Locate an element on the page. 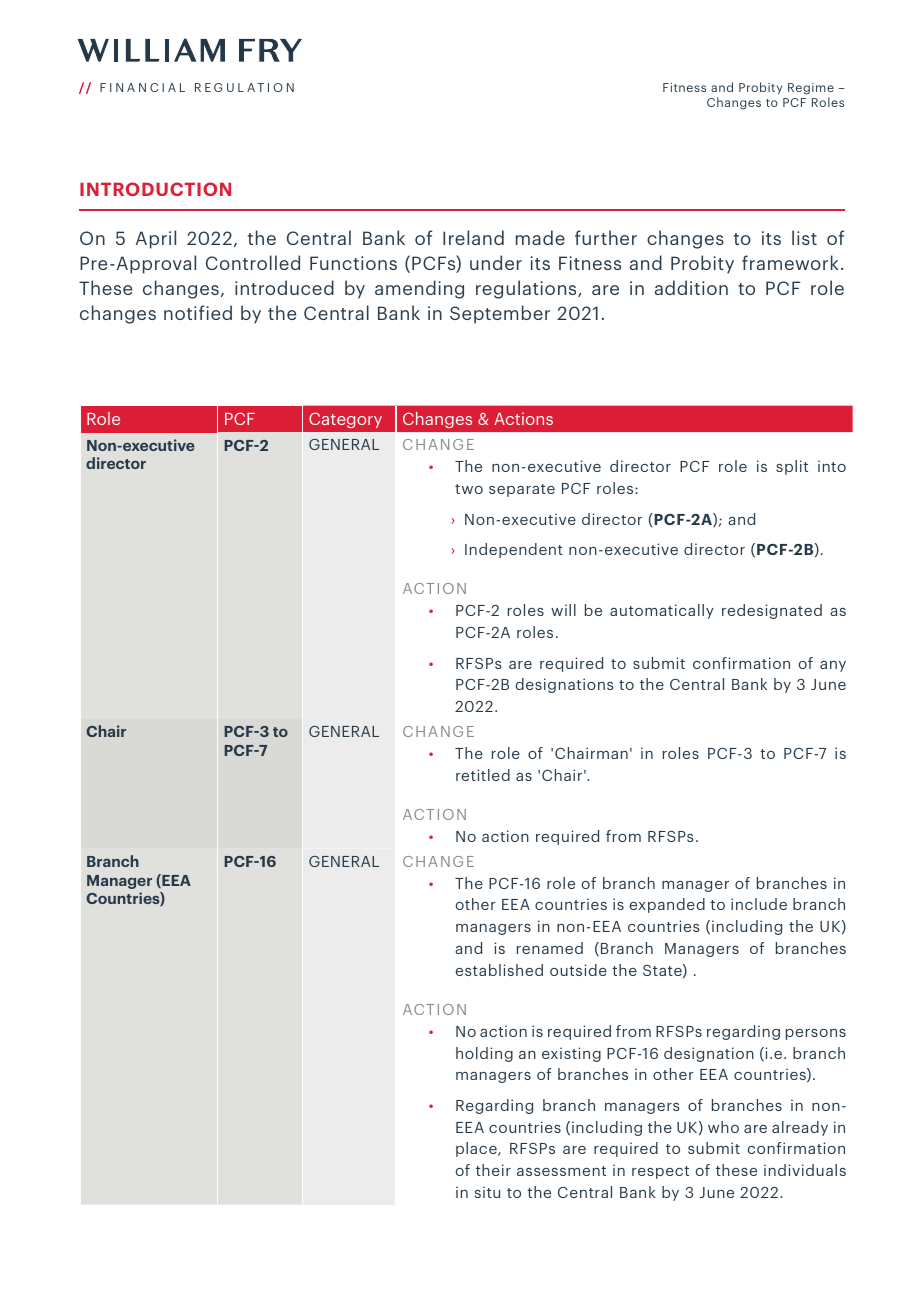 The width and height of the document is (924, 1308). notified is located at coordinates (198, 312).
